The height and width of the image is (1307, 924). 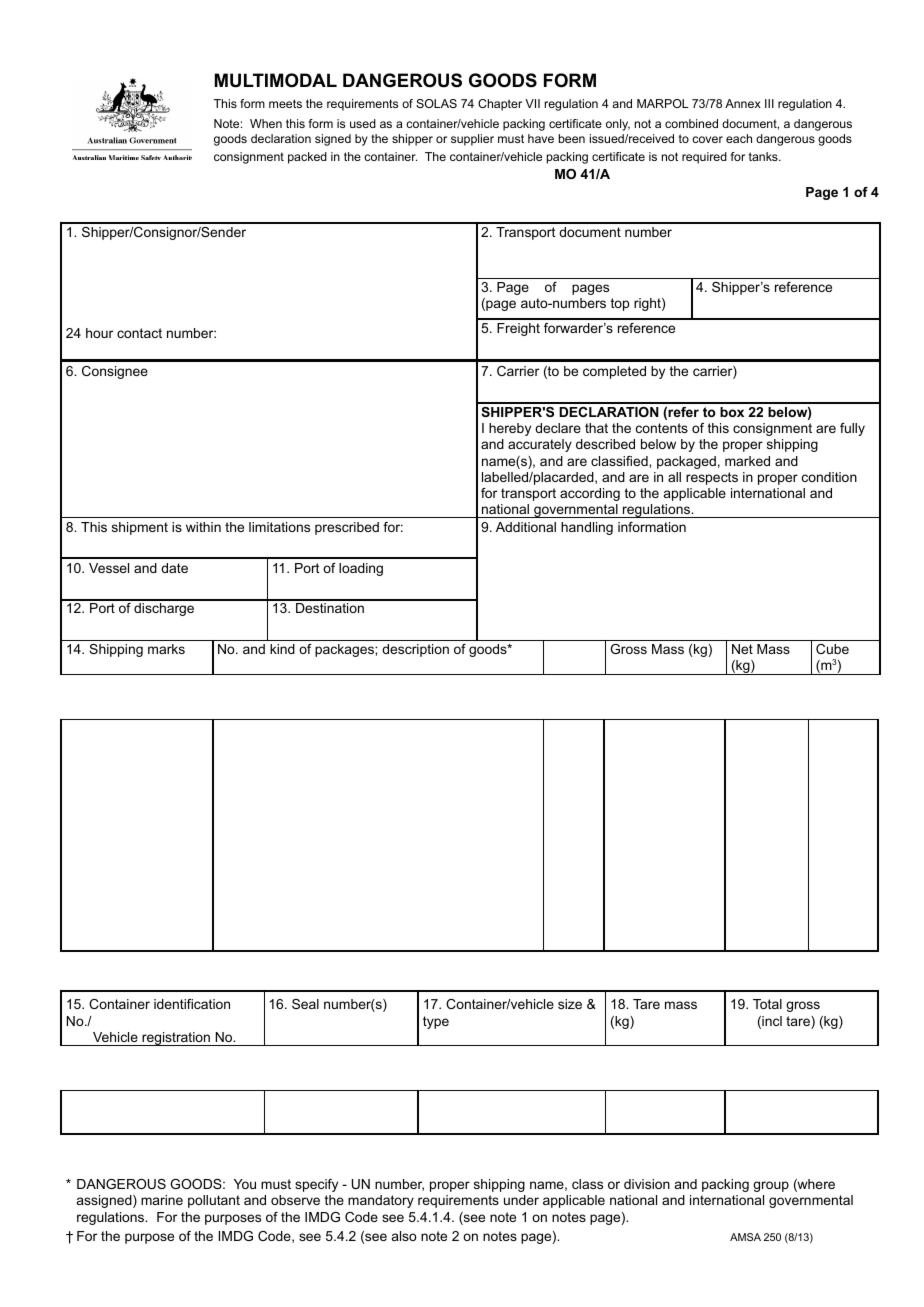 What do you see at coordinates (266, 123) in the image?
I see `When` at bounding box center [266, 123].
